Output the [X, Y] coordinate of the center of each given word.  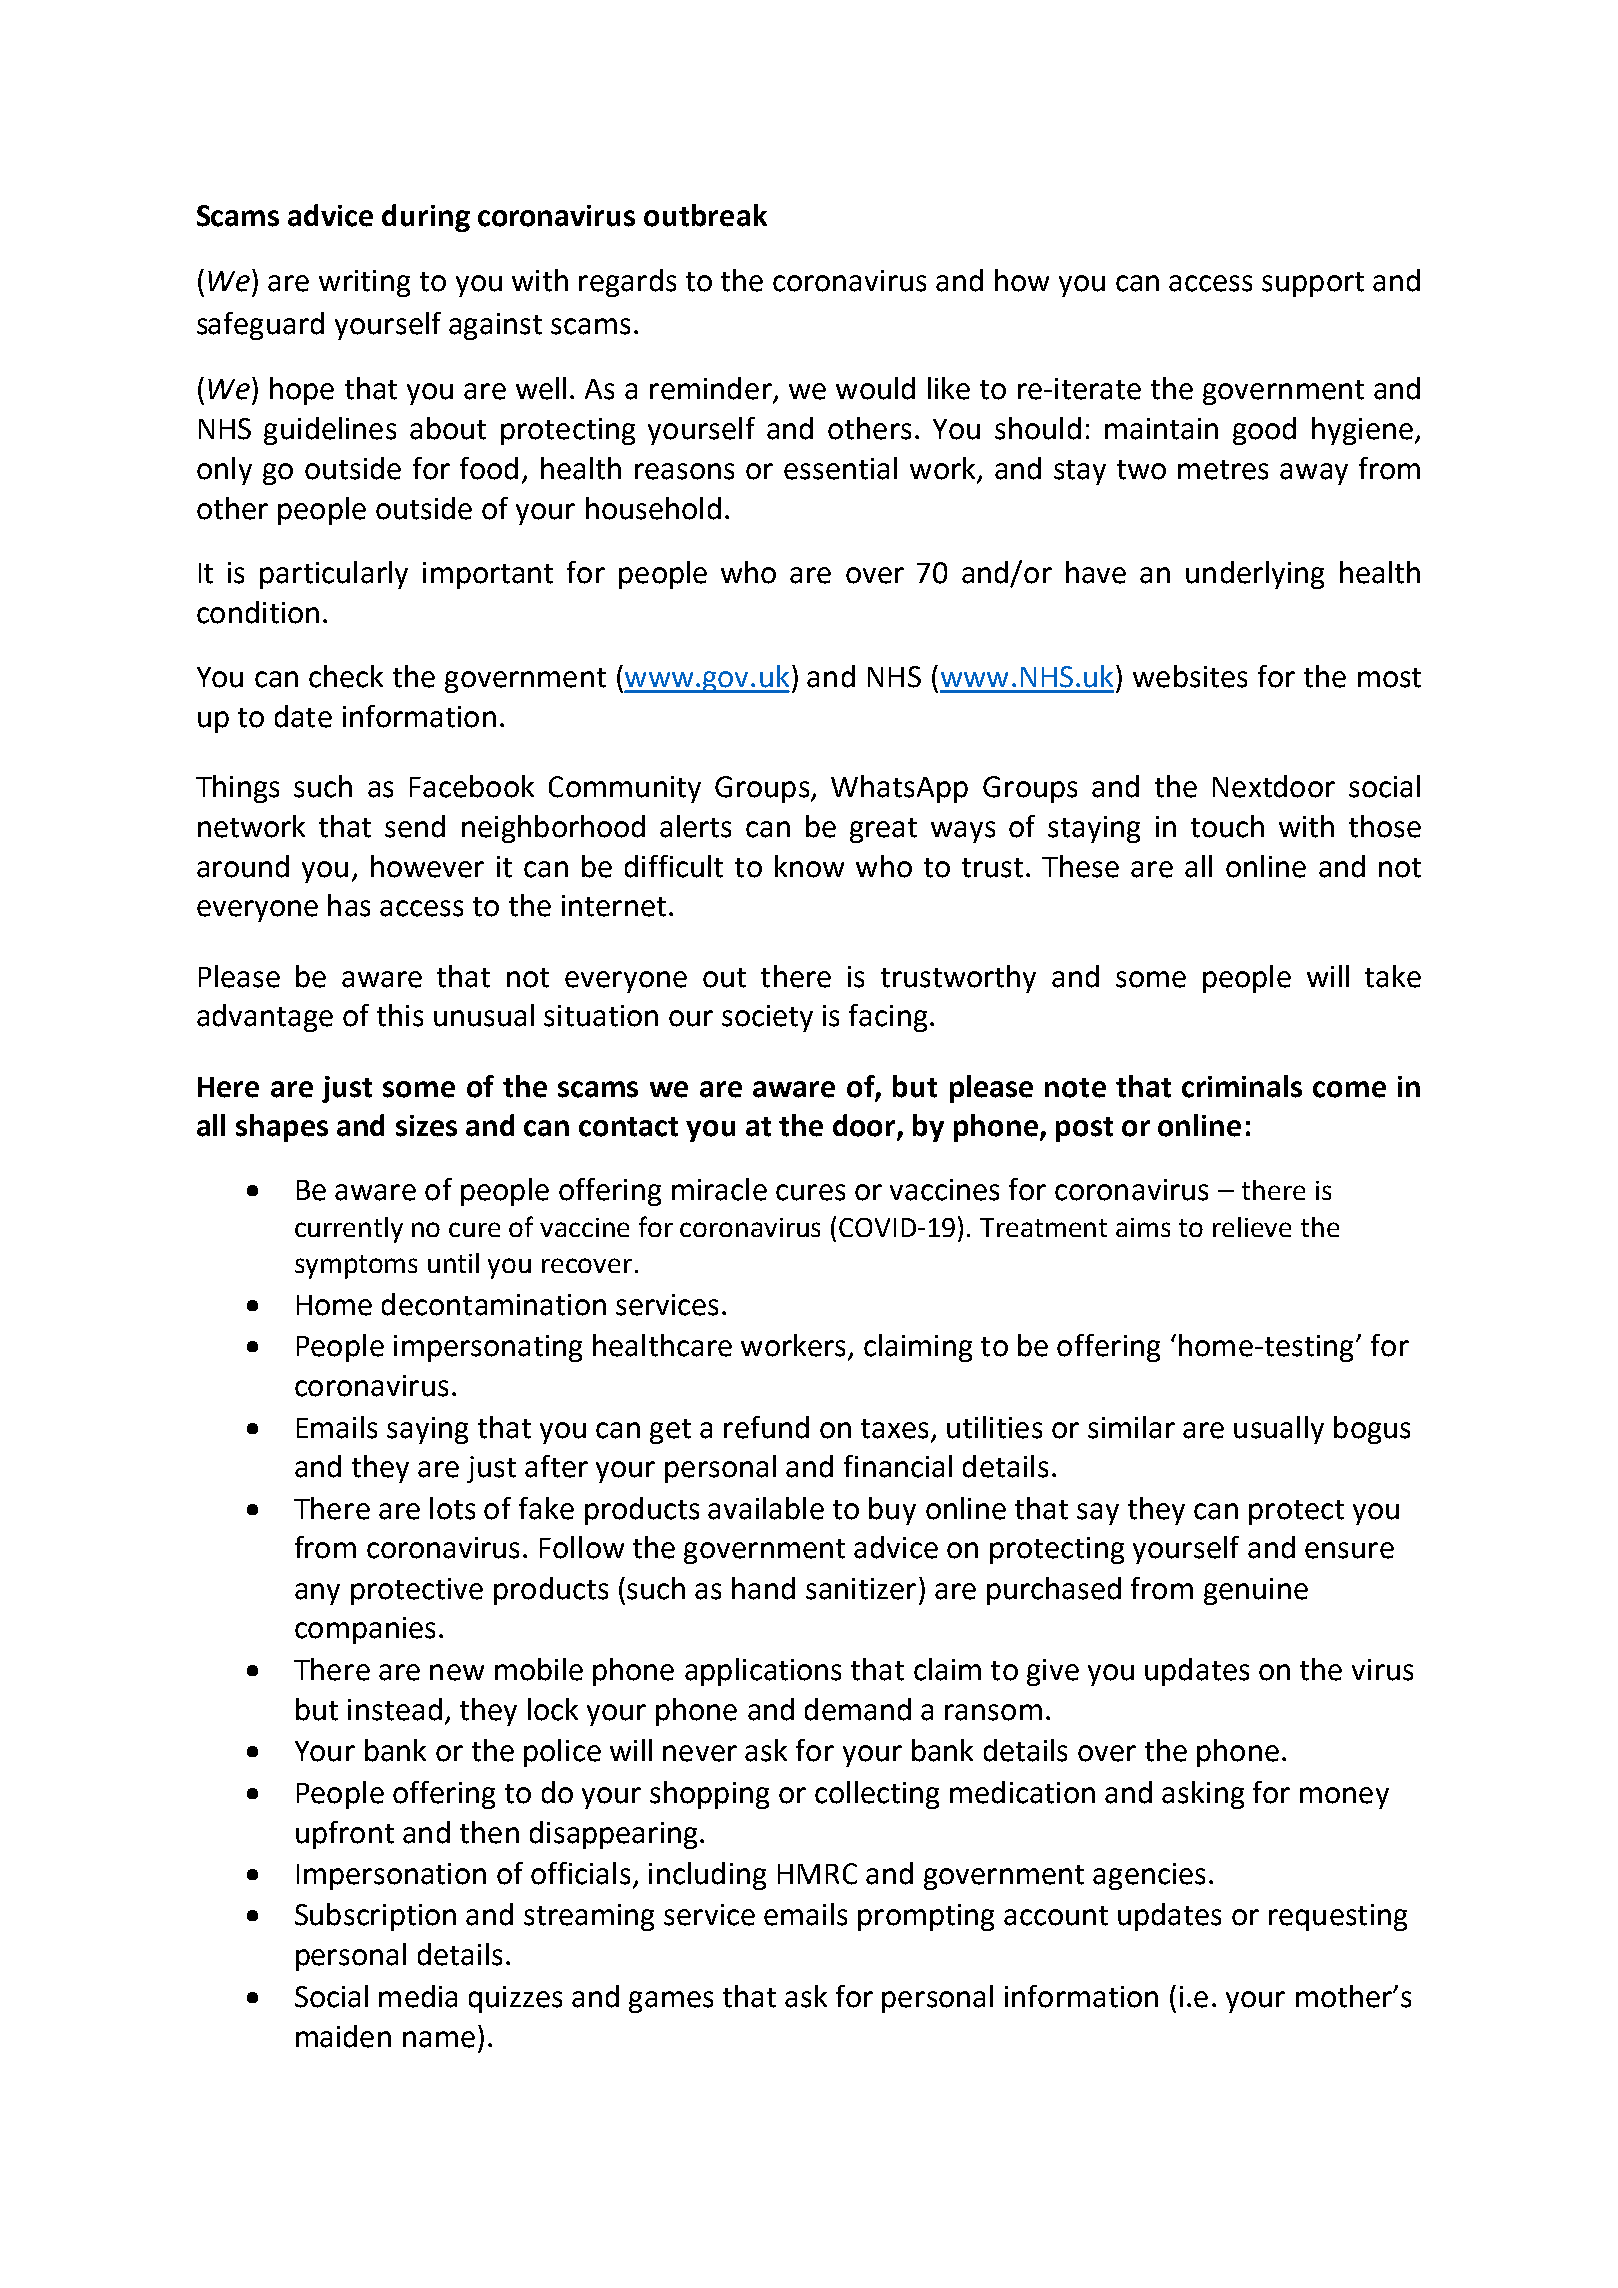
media [418, 1996]
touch [1227, 826]
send [415, 826]
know [809, 866]
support [1313, 284]
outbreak [705, 215]
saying [427, 1430]
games [671, 2002]
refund [766, 1427]
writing [364, 283]
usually [1279, 1430]
